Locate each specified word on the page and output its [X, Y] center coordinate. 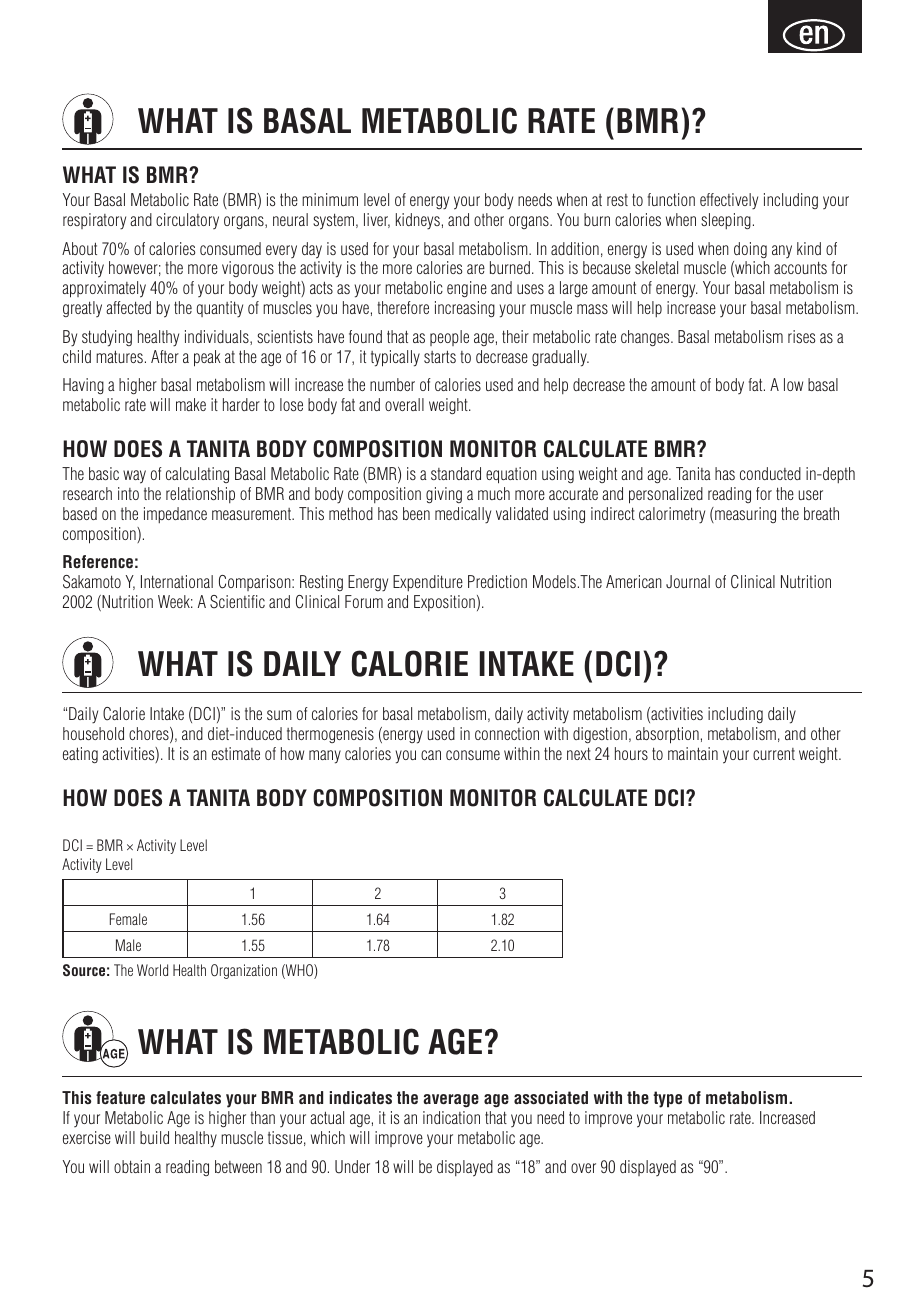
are [476, 269]
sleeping [726, 221]
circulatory [187, 221]
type [667, 1099]
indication [451, 1117]
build [154, 1137]
